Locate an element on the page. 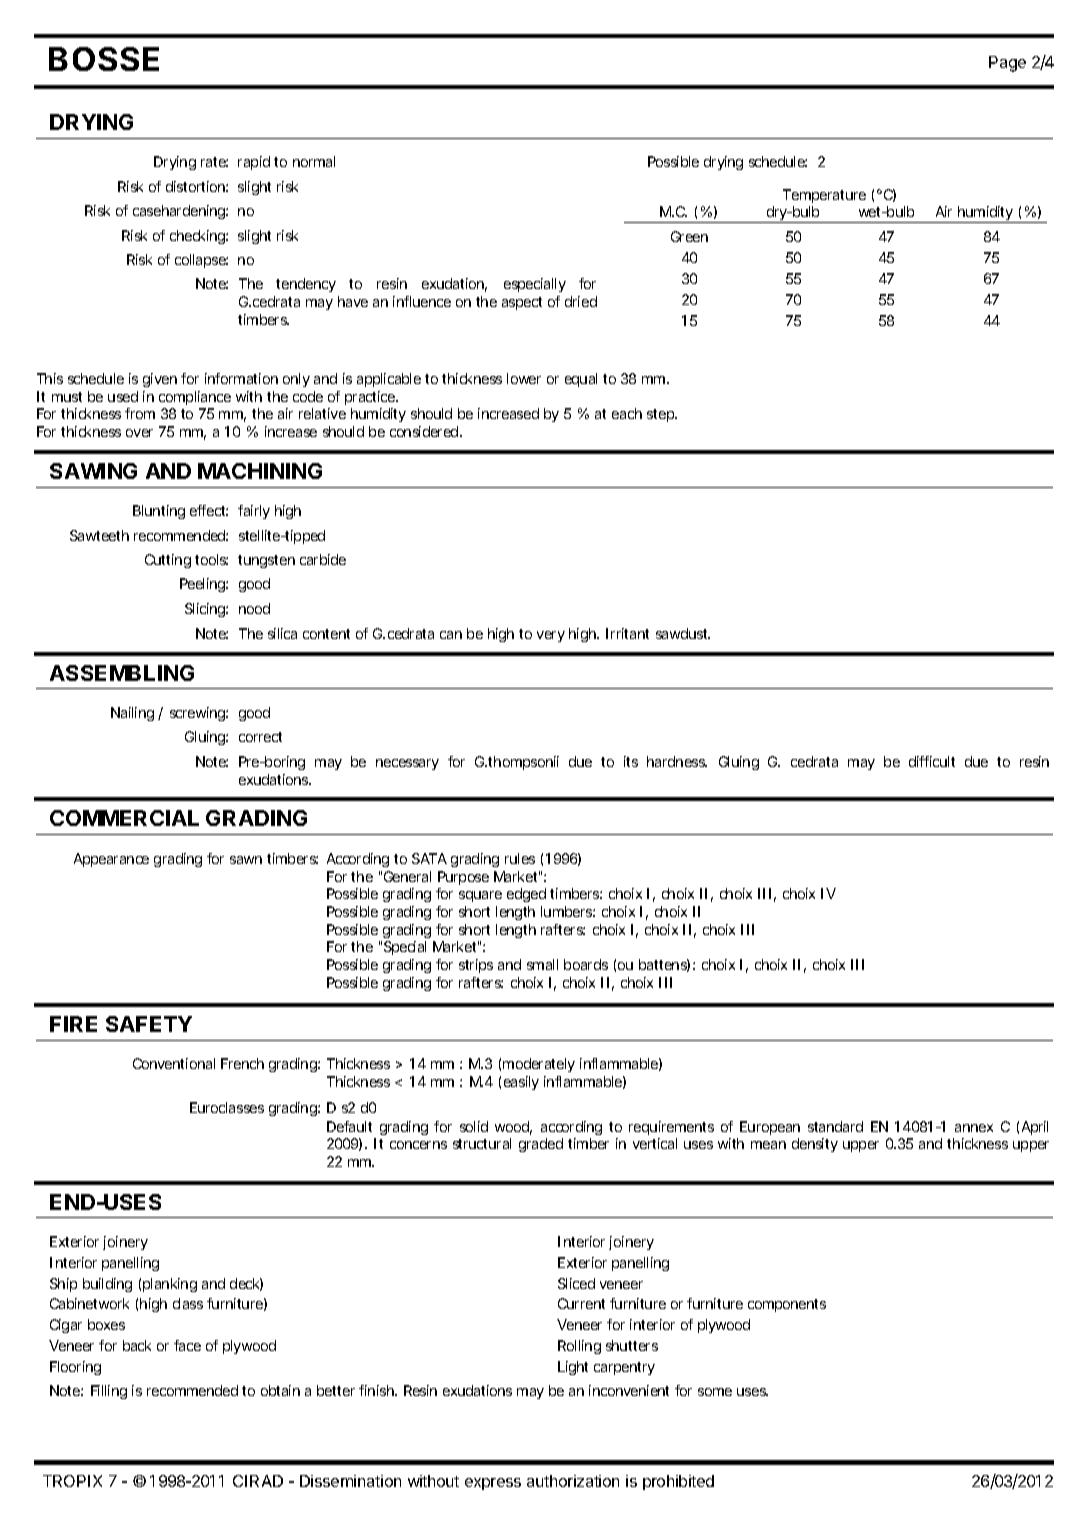 The width and height of the document is (1088, 1540). Green is located at coordinates (689, 236).
